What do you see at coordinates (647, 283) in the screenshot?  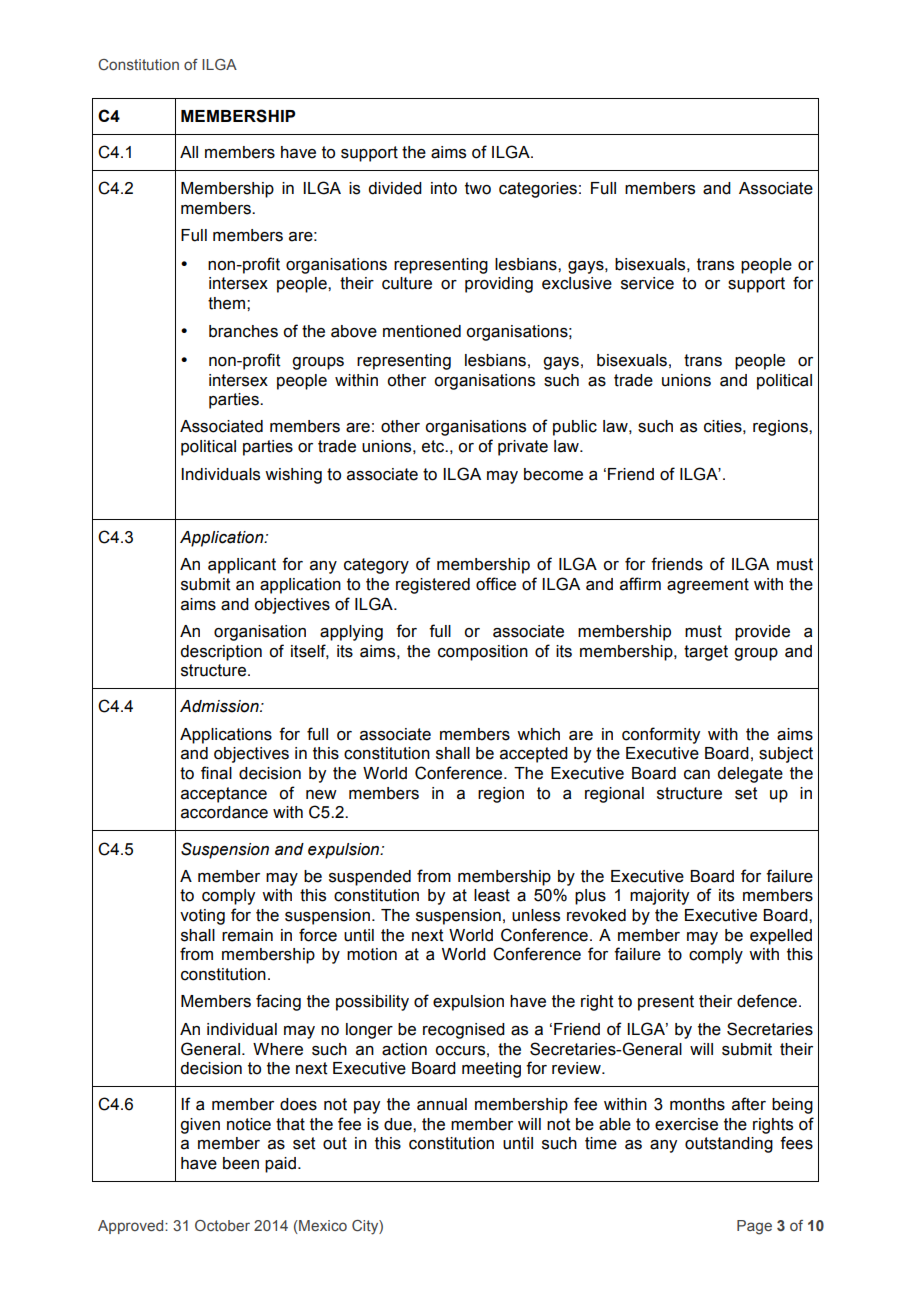 I see `service` at bounding box center [647, 283].
